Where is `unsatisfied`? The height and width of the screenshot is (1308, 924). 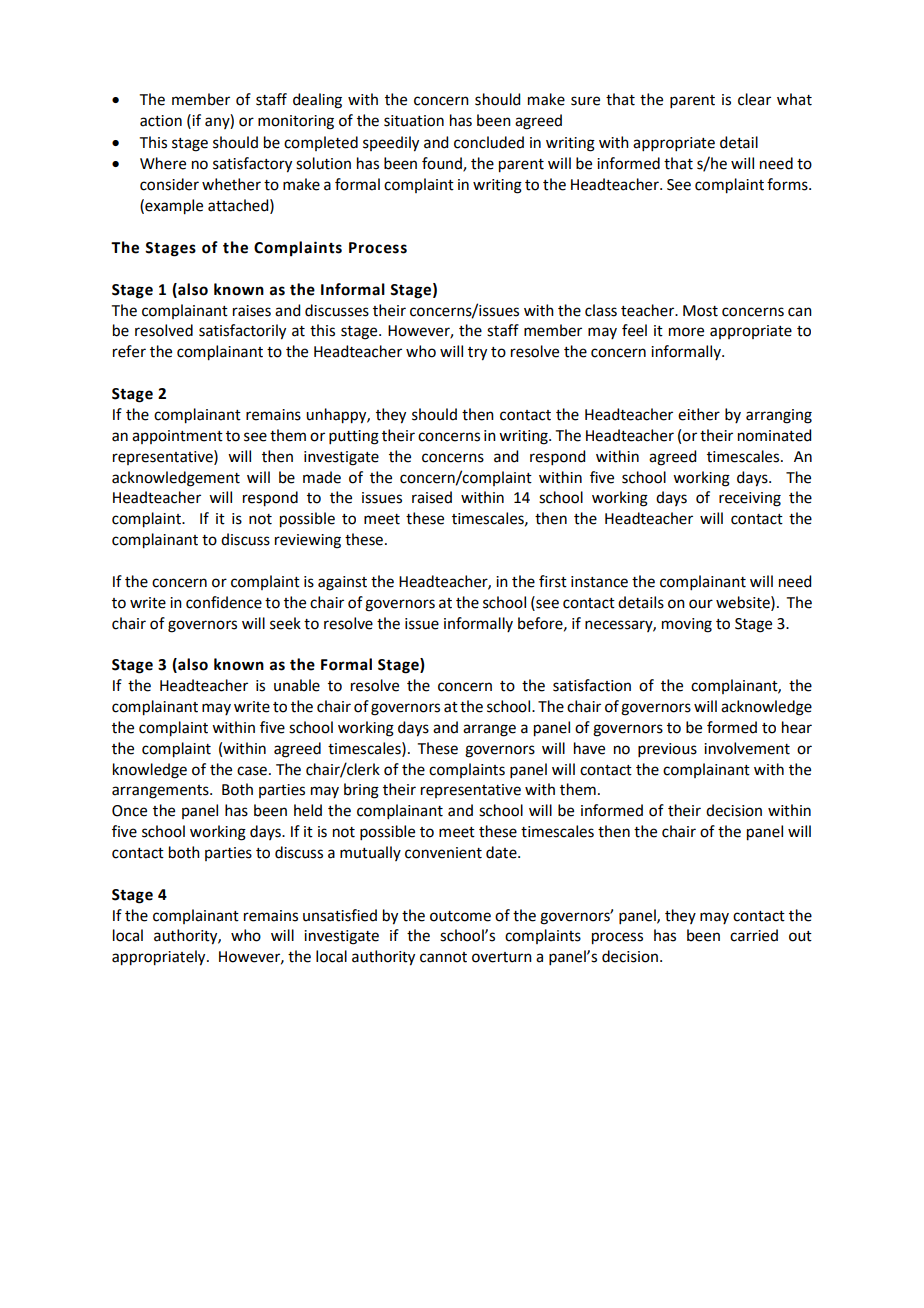 unsatisfied is located at coordinates (340, 915).
